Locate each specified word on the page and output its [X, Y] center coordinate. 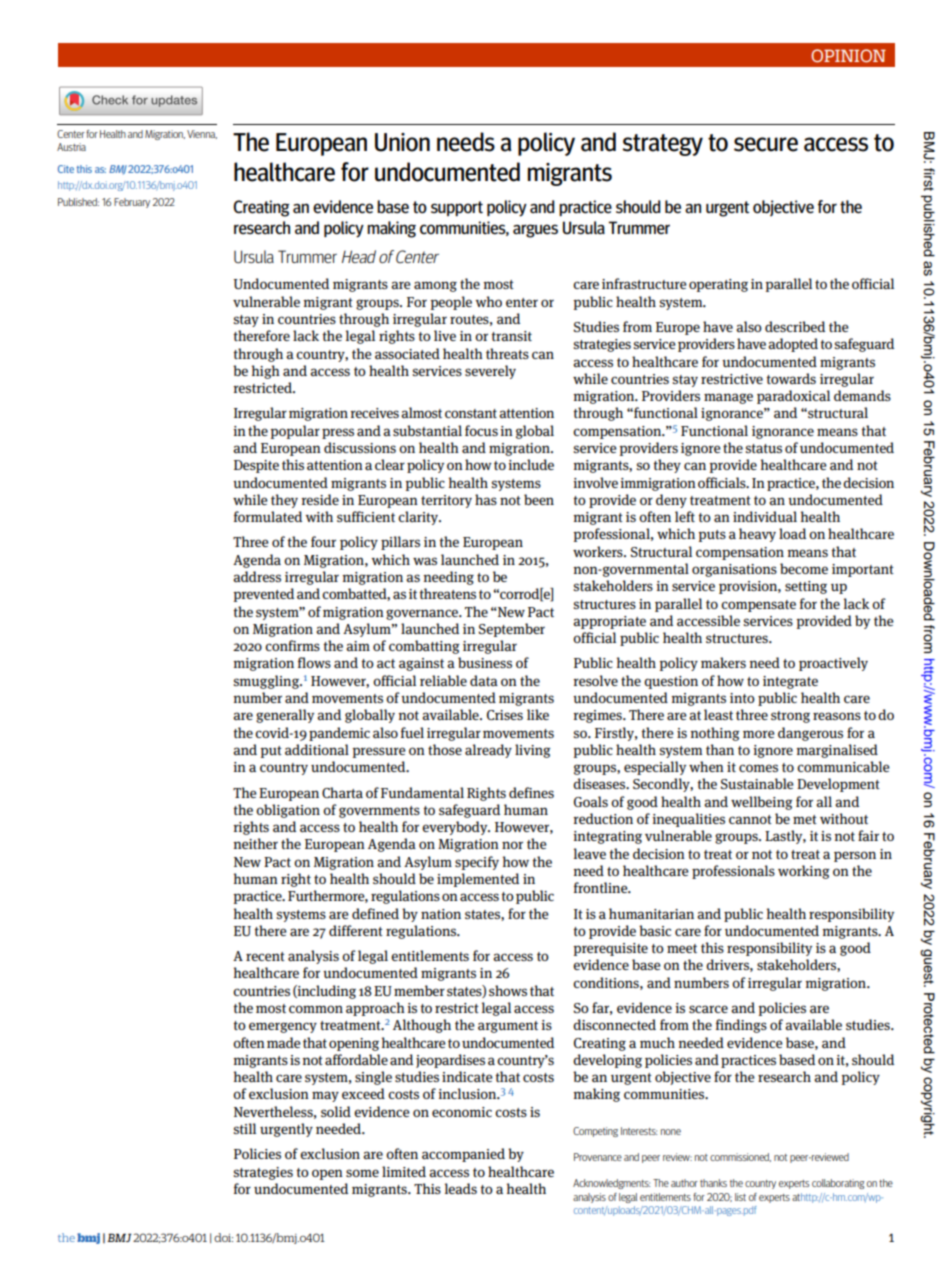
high [266, 372]
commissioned [740, 1157]
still [244, 1128]
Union [402, 142]
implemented [478, 880]
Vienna [202, 134]
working [804, 872]
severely [490, 372]
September [511, 630]
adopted [793, 345]
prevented [263, 595]
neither [255, 843]
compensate [758, 606]
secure [766, 144]
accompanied [463, 1155]
